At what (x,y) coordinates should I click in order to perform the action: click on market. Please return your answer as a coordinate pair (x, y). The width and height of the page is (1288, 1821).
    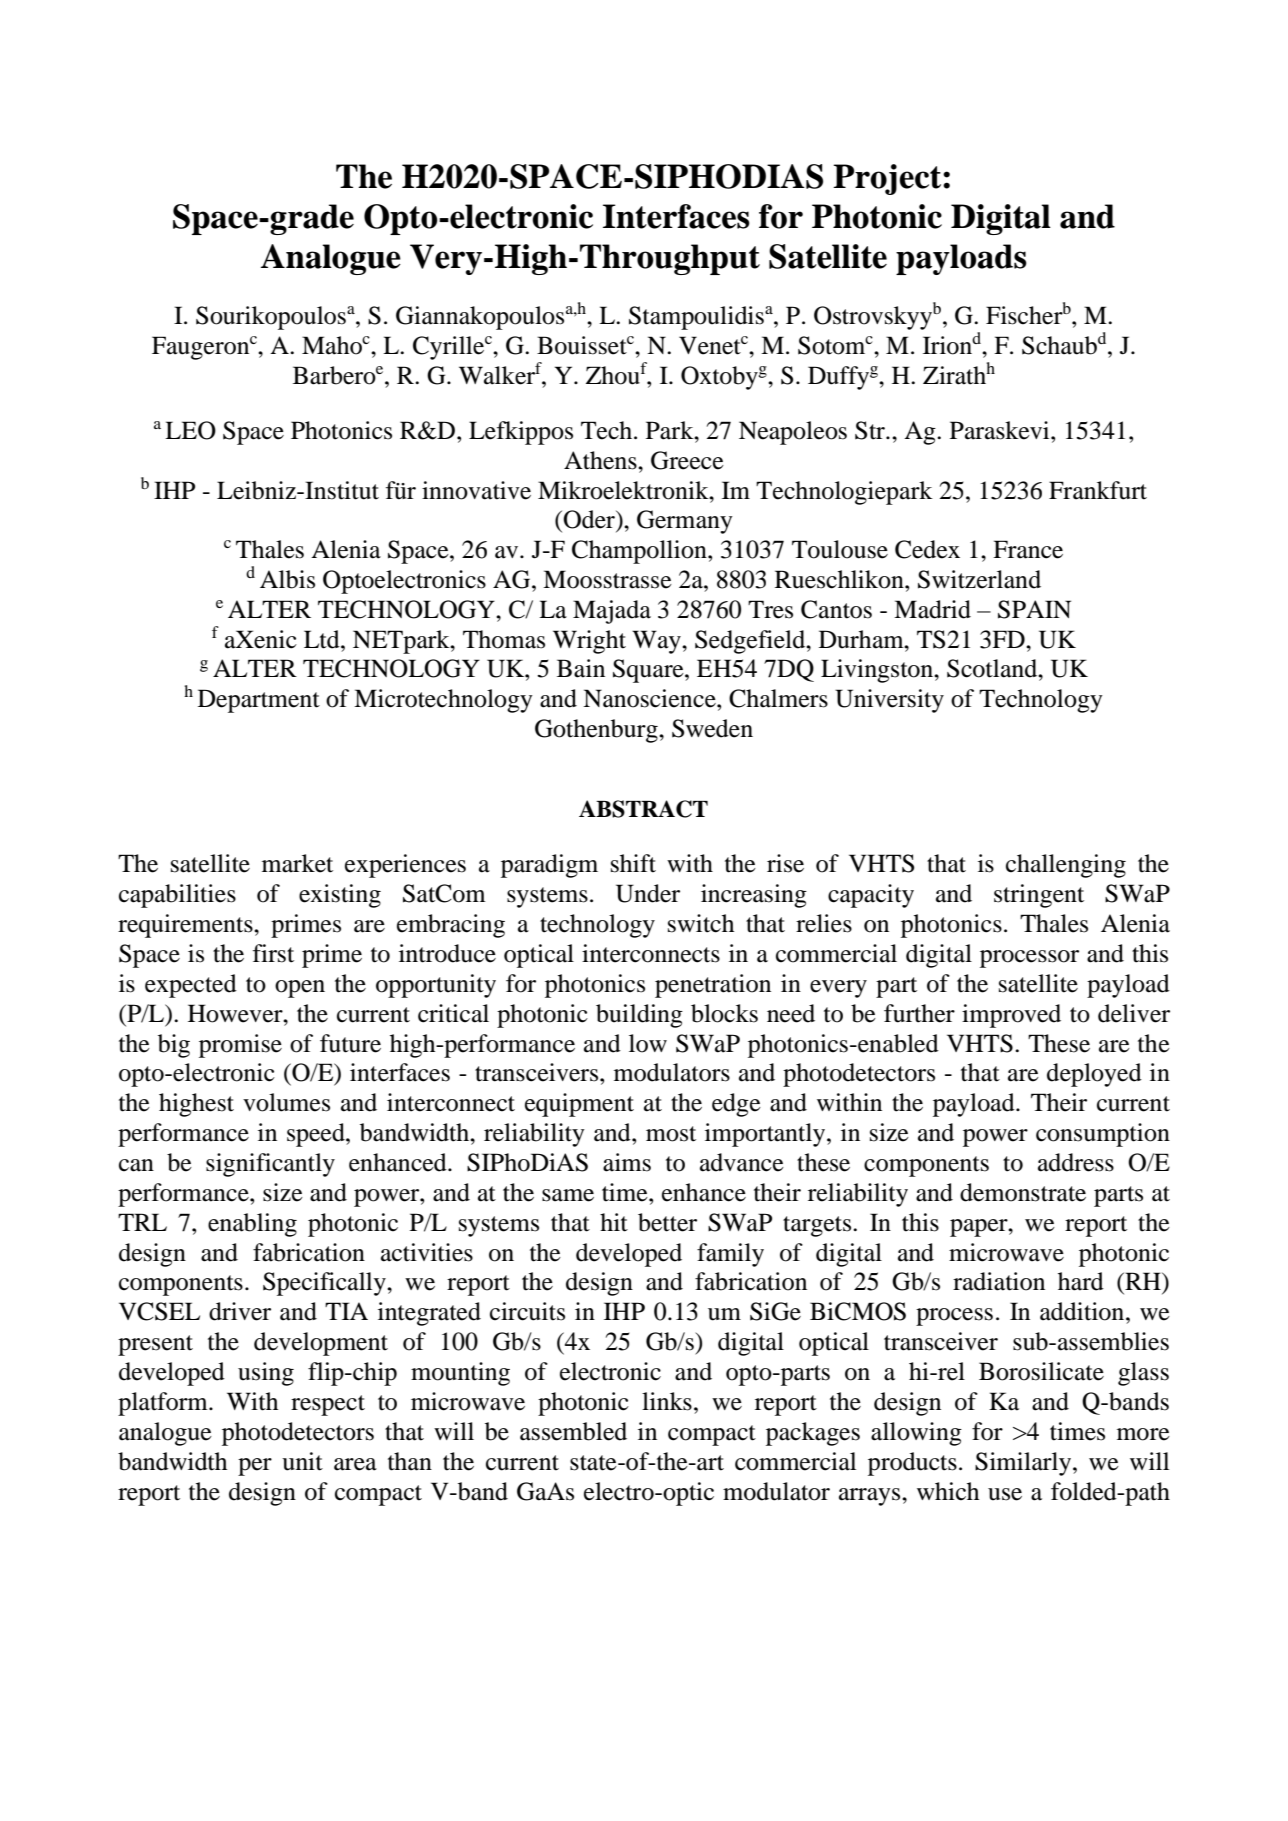
    Looking at the image, I should click on (297, 863).
